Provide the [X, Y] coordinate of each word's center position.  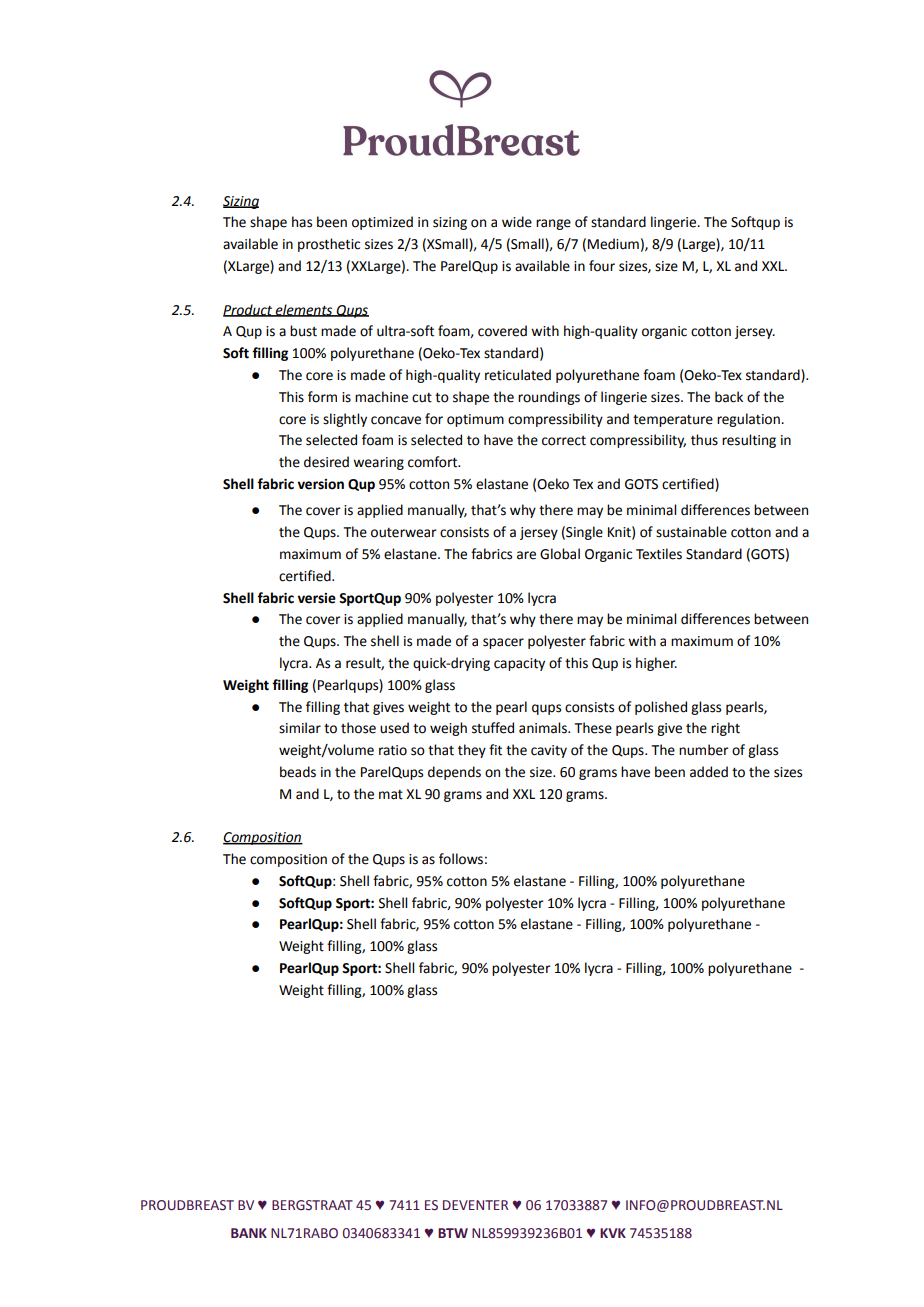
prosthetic [329, 245]
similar [300, 728]
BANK [249, 1233]
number [704, 750]
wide [517, 222]
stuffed [493, 728]
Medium [613, 244]
